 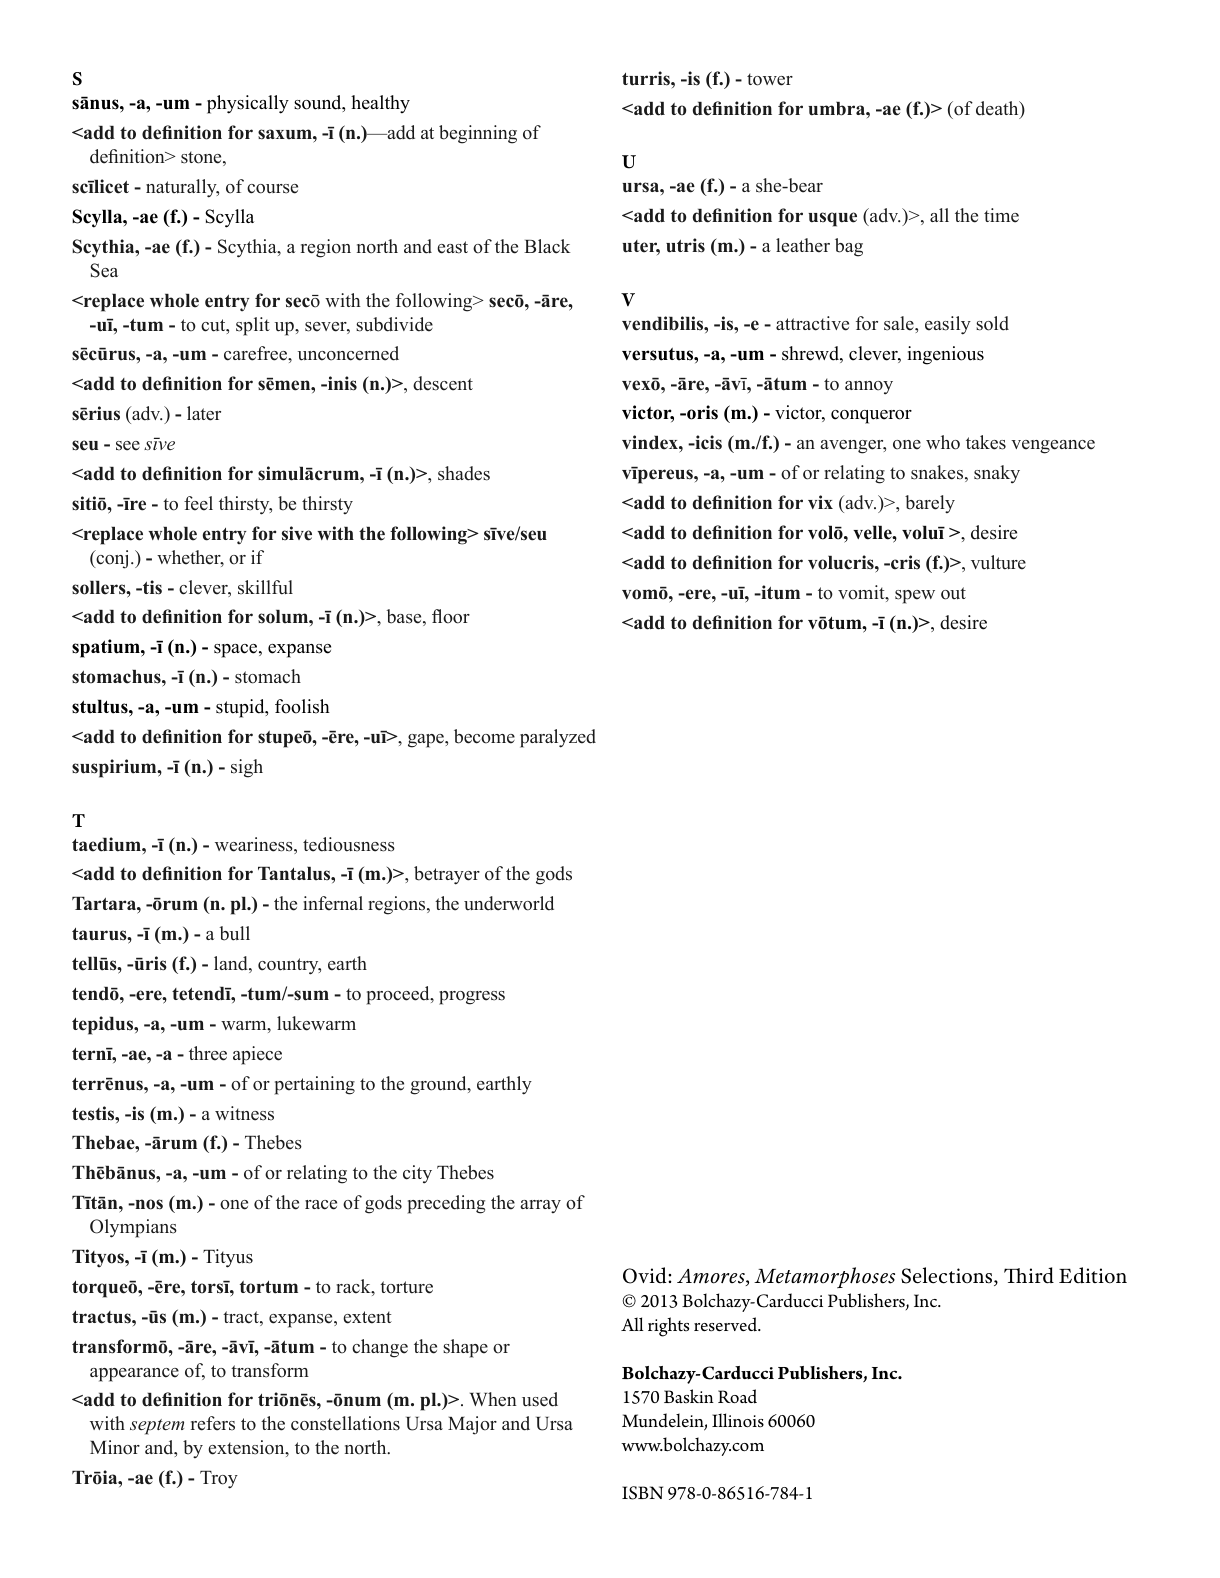 I want to click on shades, so click(x=464, y=473).
